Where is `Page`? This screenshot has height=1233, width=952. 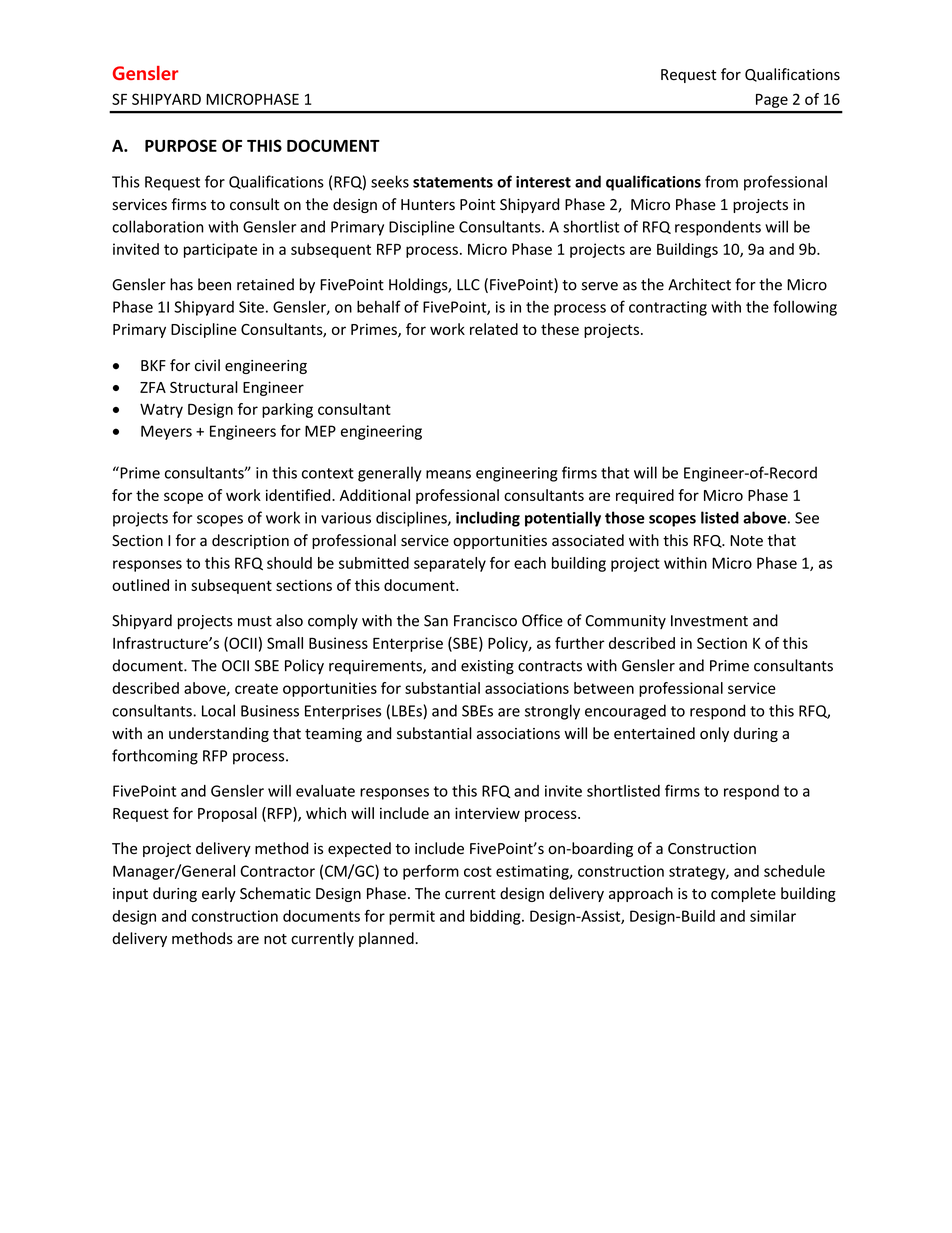
Page is located at coordinates (772, 101).
